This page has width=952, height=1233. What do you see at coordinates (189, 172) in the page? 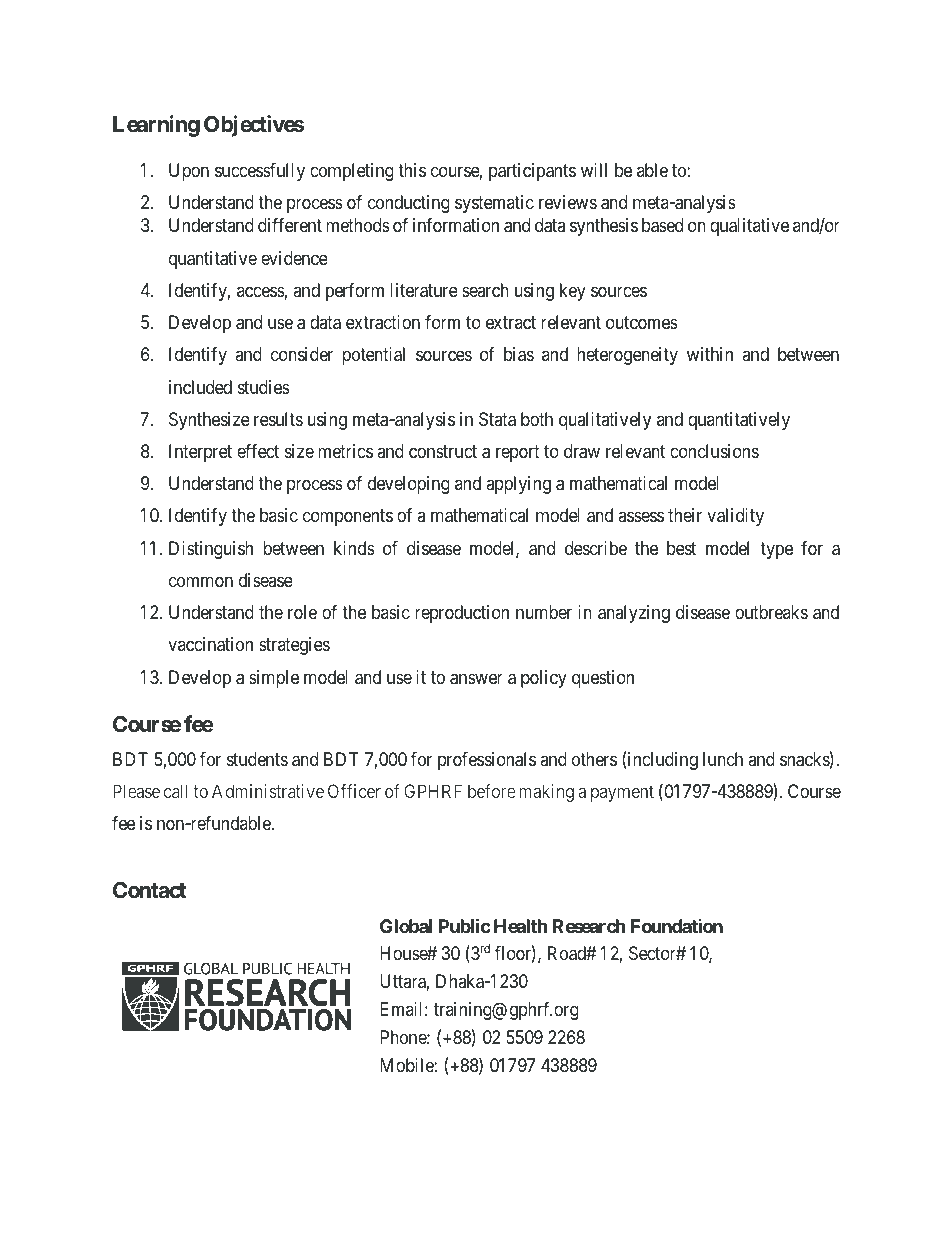
I see `Upon` at bounding box center [189, 172].
